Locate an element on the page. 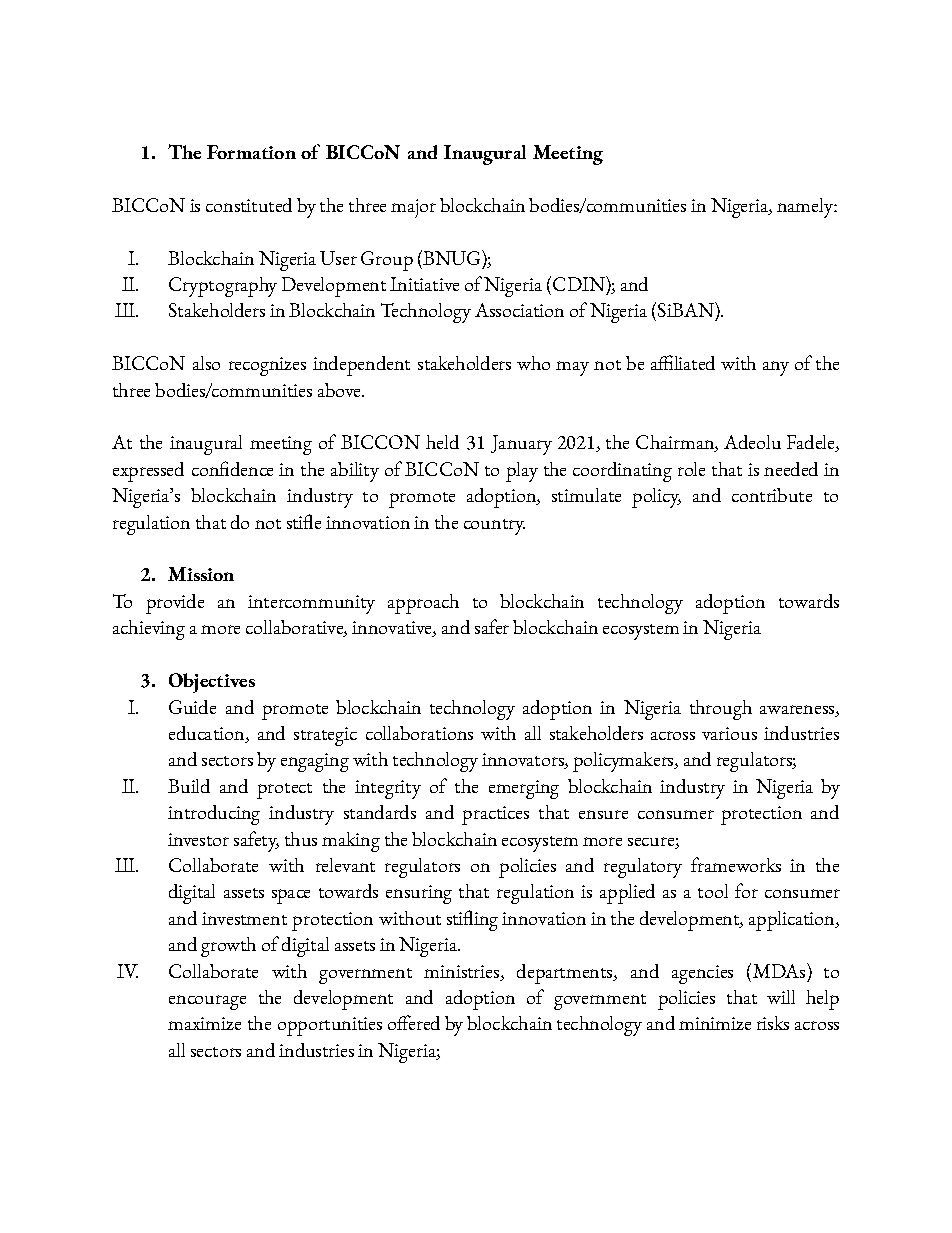  confidence is located at coordinates (232, 468).
